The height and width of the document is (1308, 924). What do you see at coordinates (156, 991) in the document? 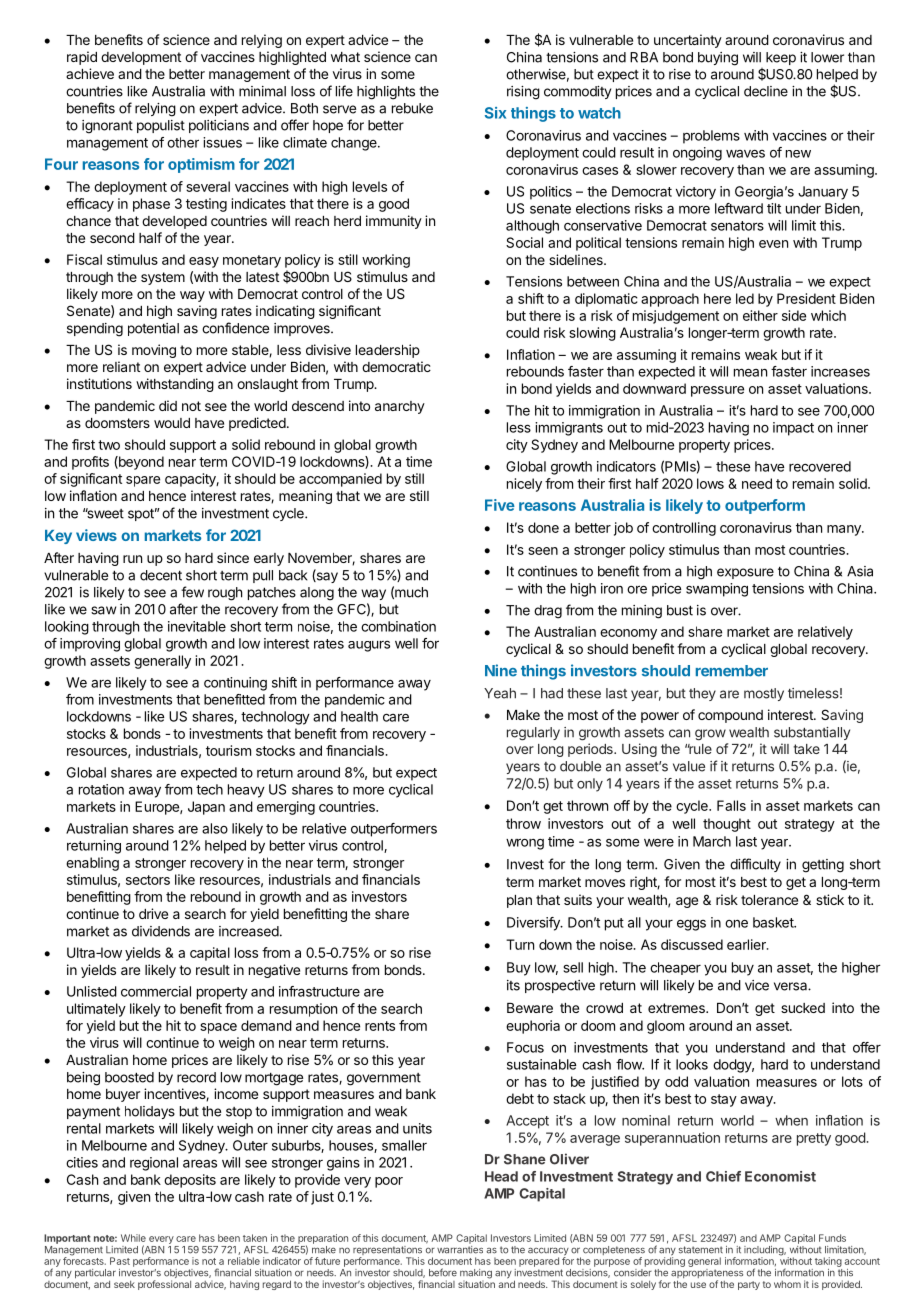
I see `commercial` at bounding box center [156, 991].
